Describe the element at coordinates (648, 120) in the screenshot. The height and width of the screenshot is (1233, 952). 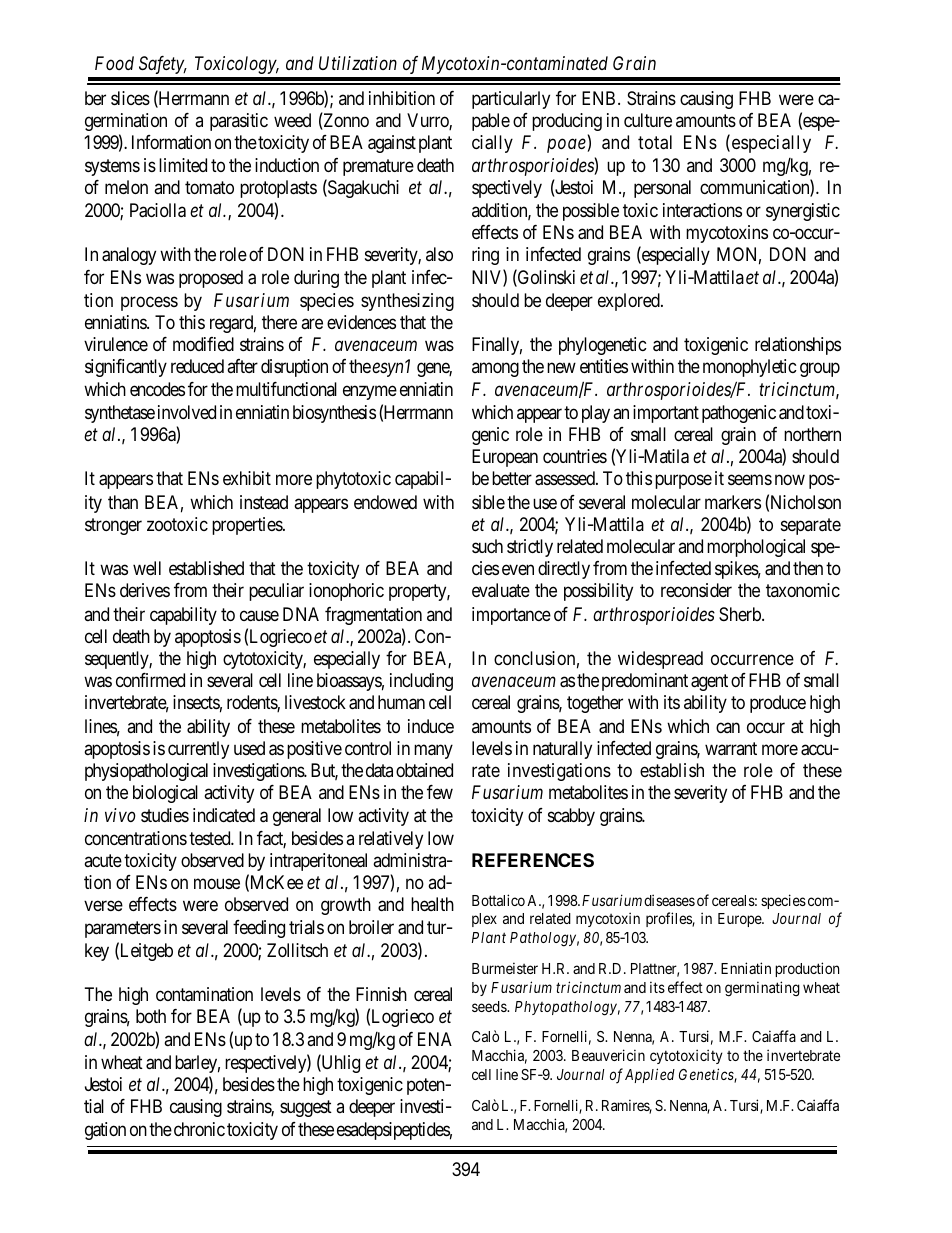
I see `culture` at that location.
